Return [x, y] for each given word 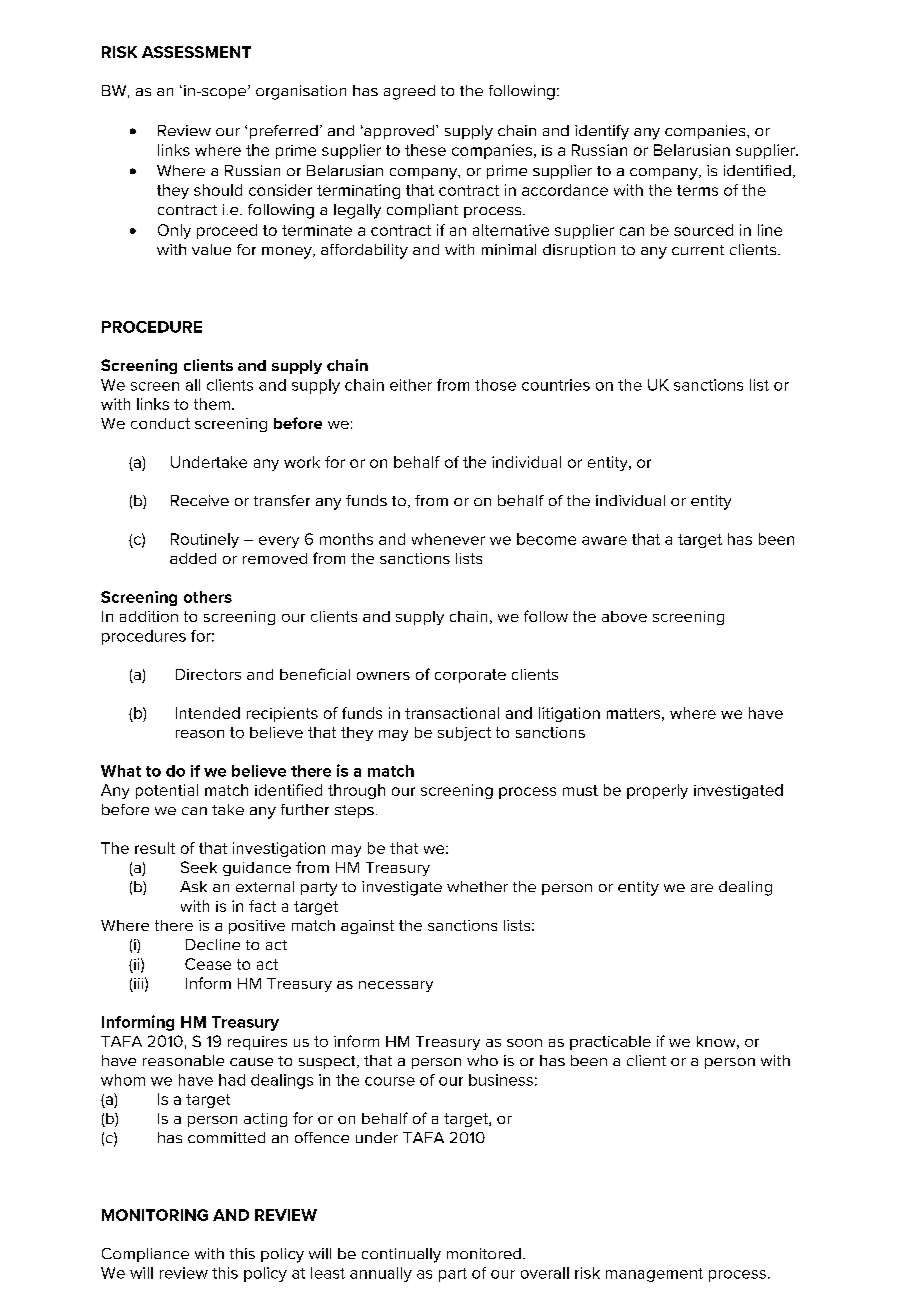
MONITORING [155, 1215]
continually [401, 1255]
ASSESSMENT [196, 52]
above [624, 616]
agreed [409, 92]
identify [602, 132]
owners [383, 676]
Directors [208, 674]
